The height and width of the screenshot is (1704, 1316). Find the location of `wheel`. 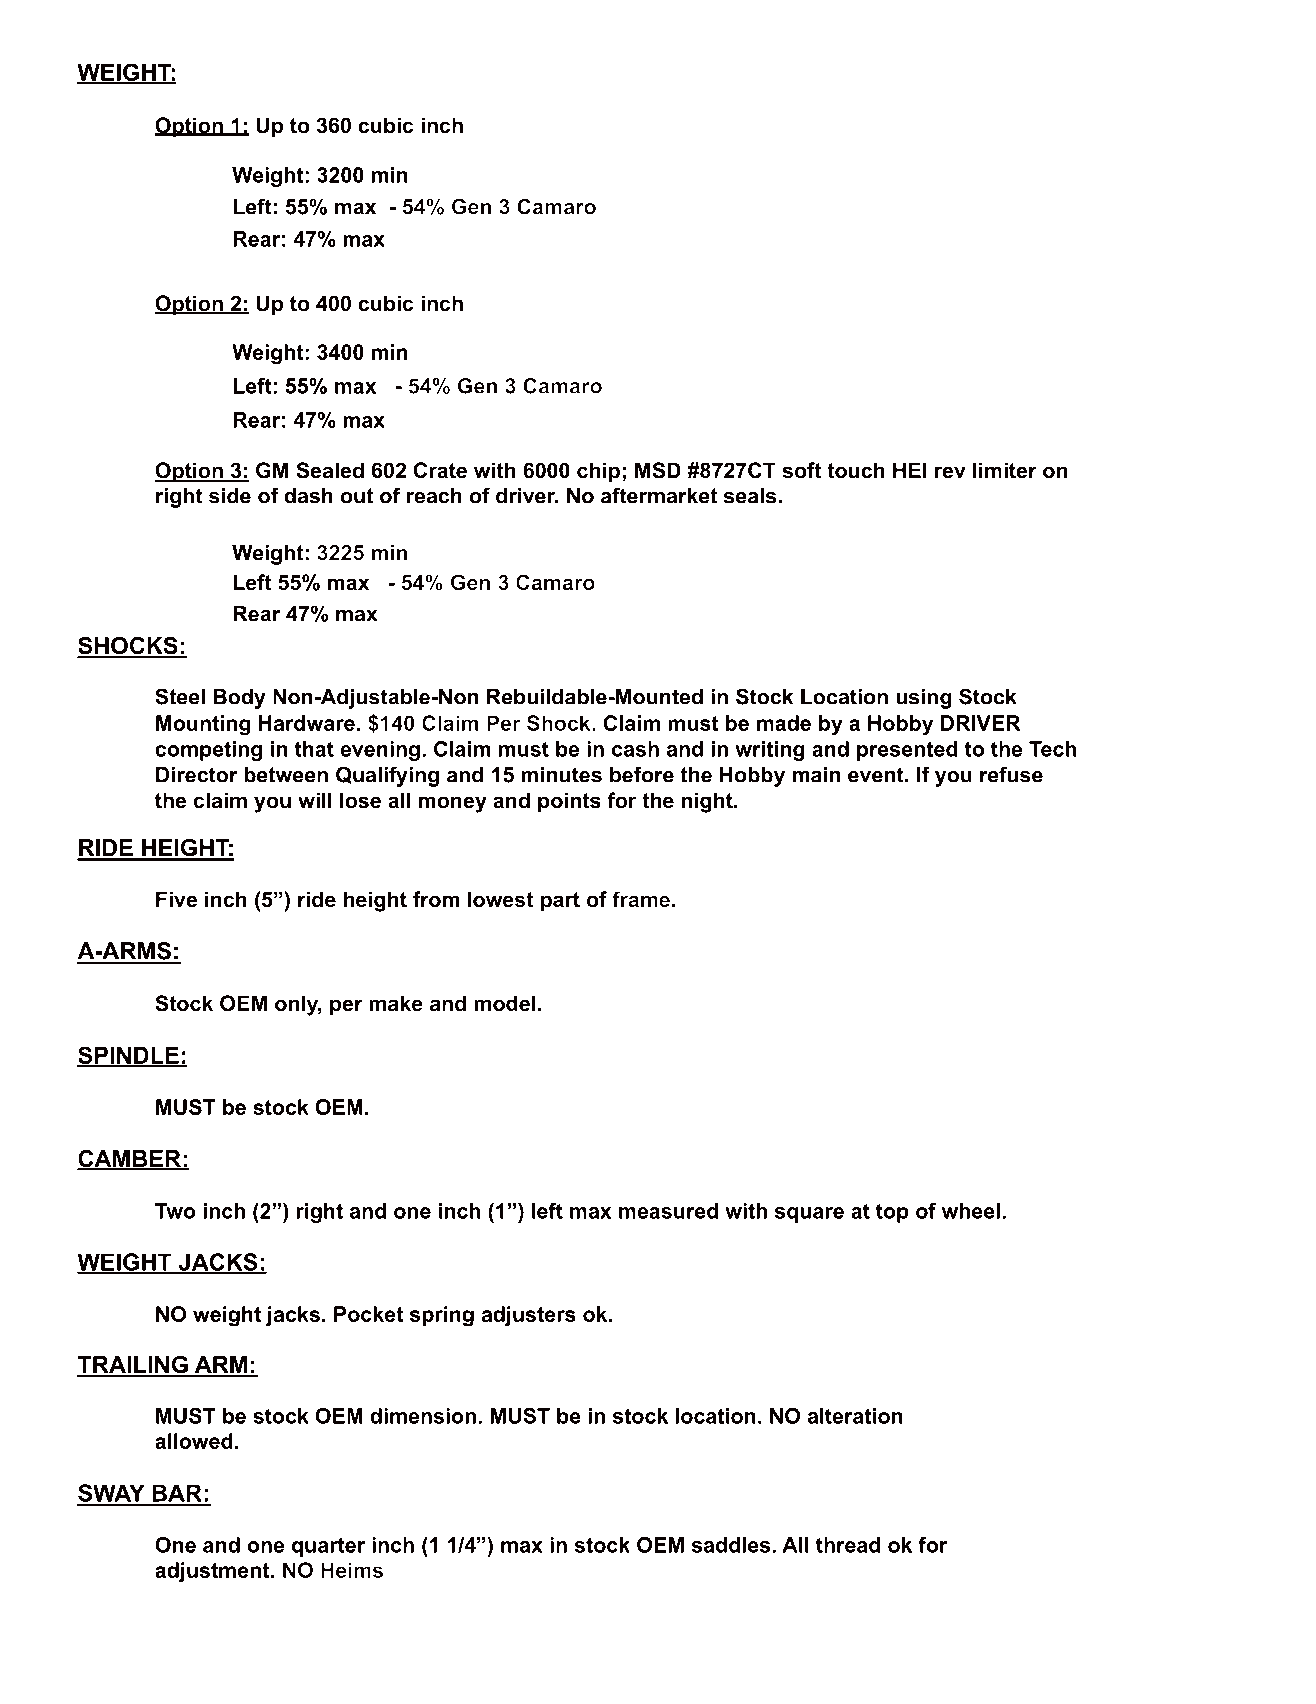

wheel is located at coordinates (970, 1211).
